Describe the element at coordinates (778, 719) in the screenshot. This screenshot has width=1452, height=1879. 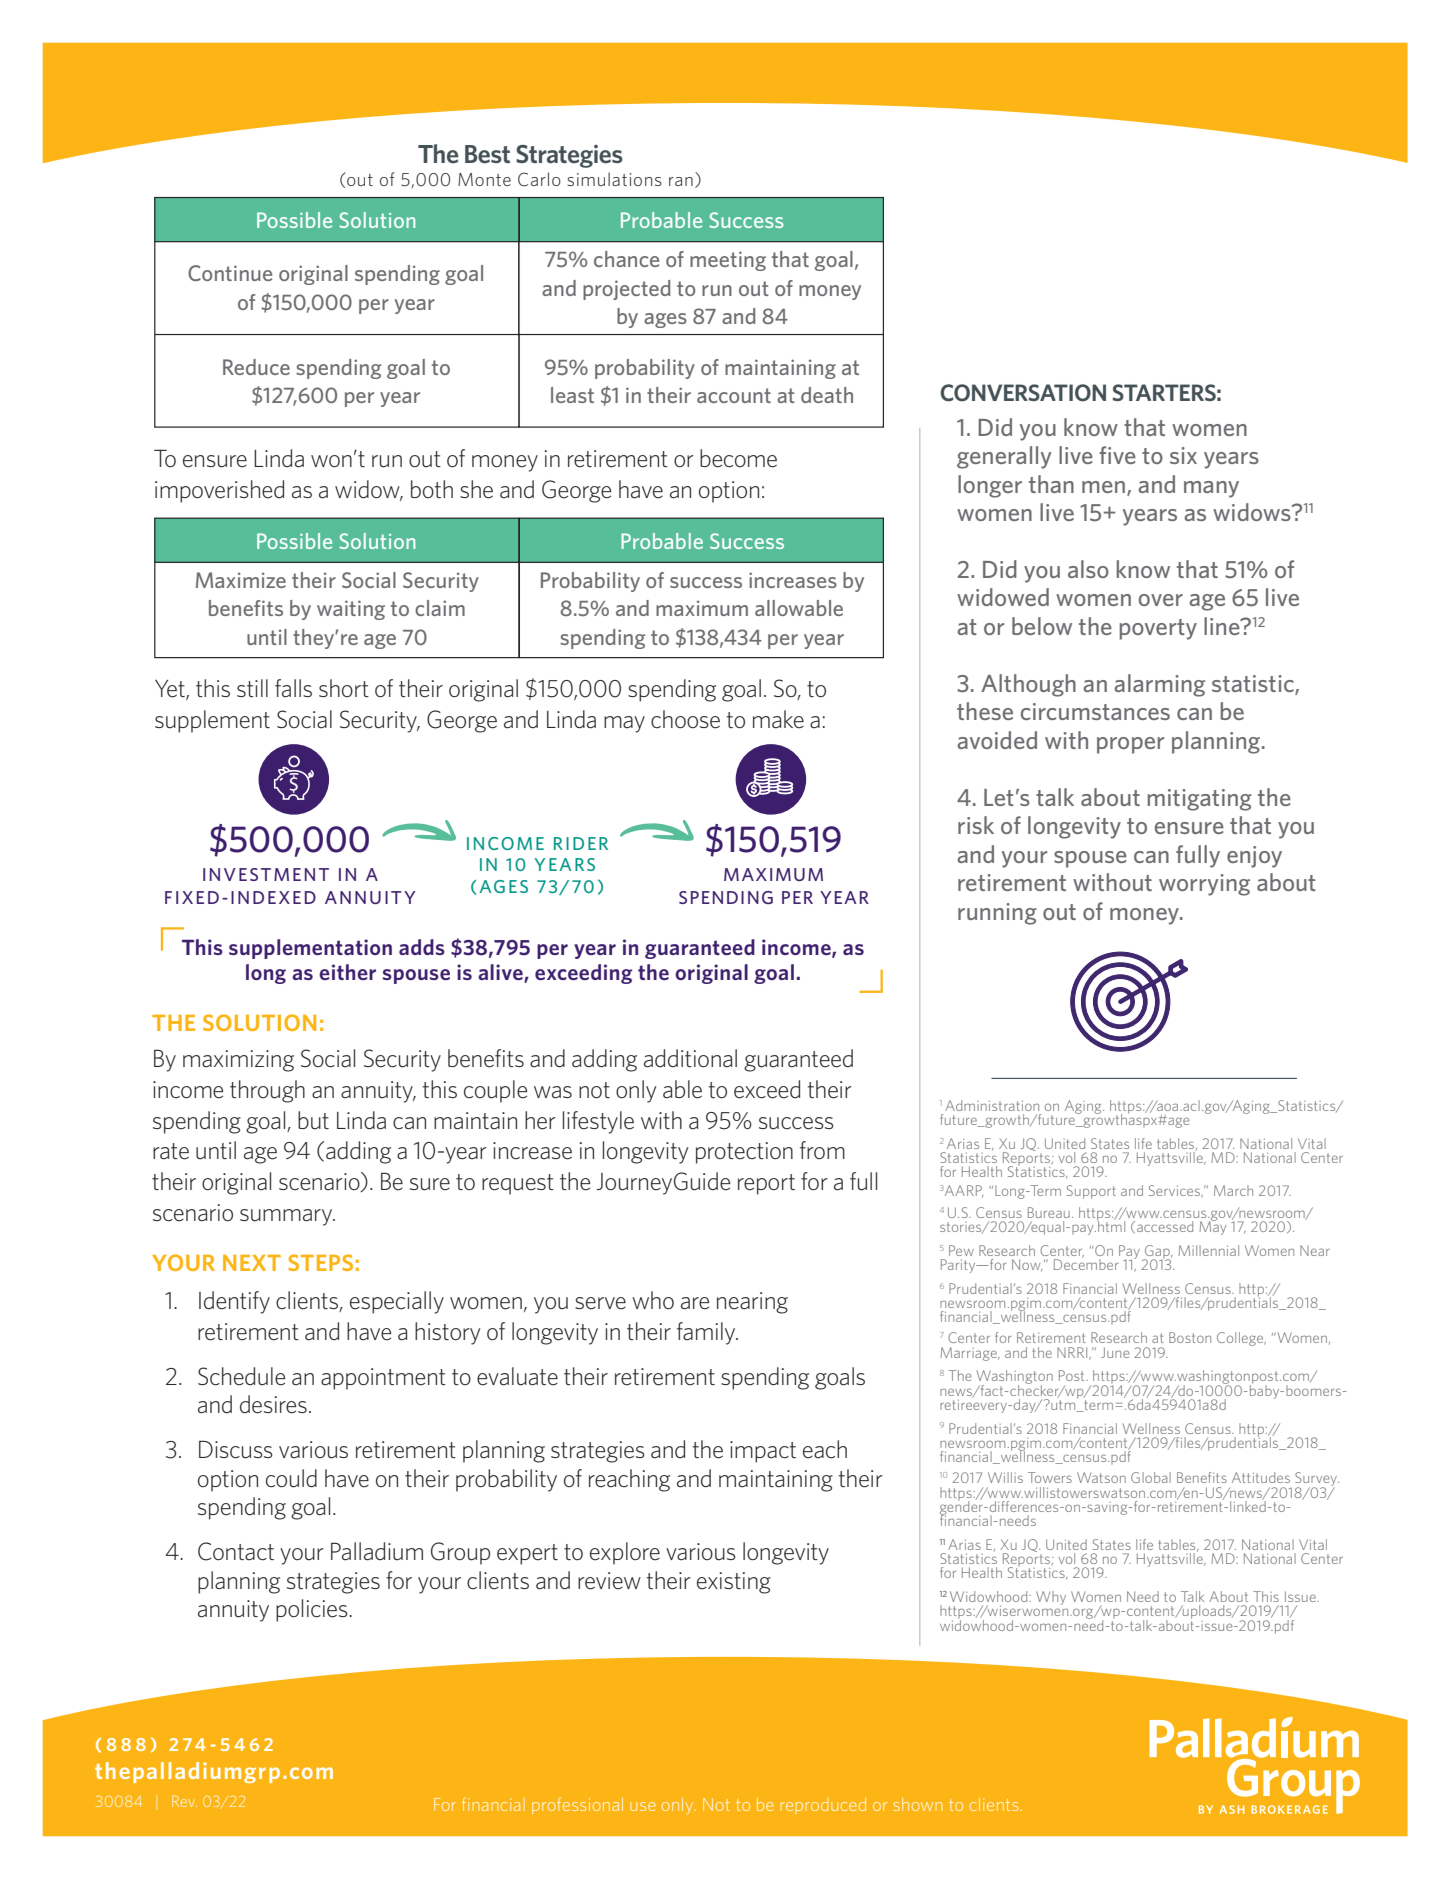
I see `make` at that location.
